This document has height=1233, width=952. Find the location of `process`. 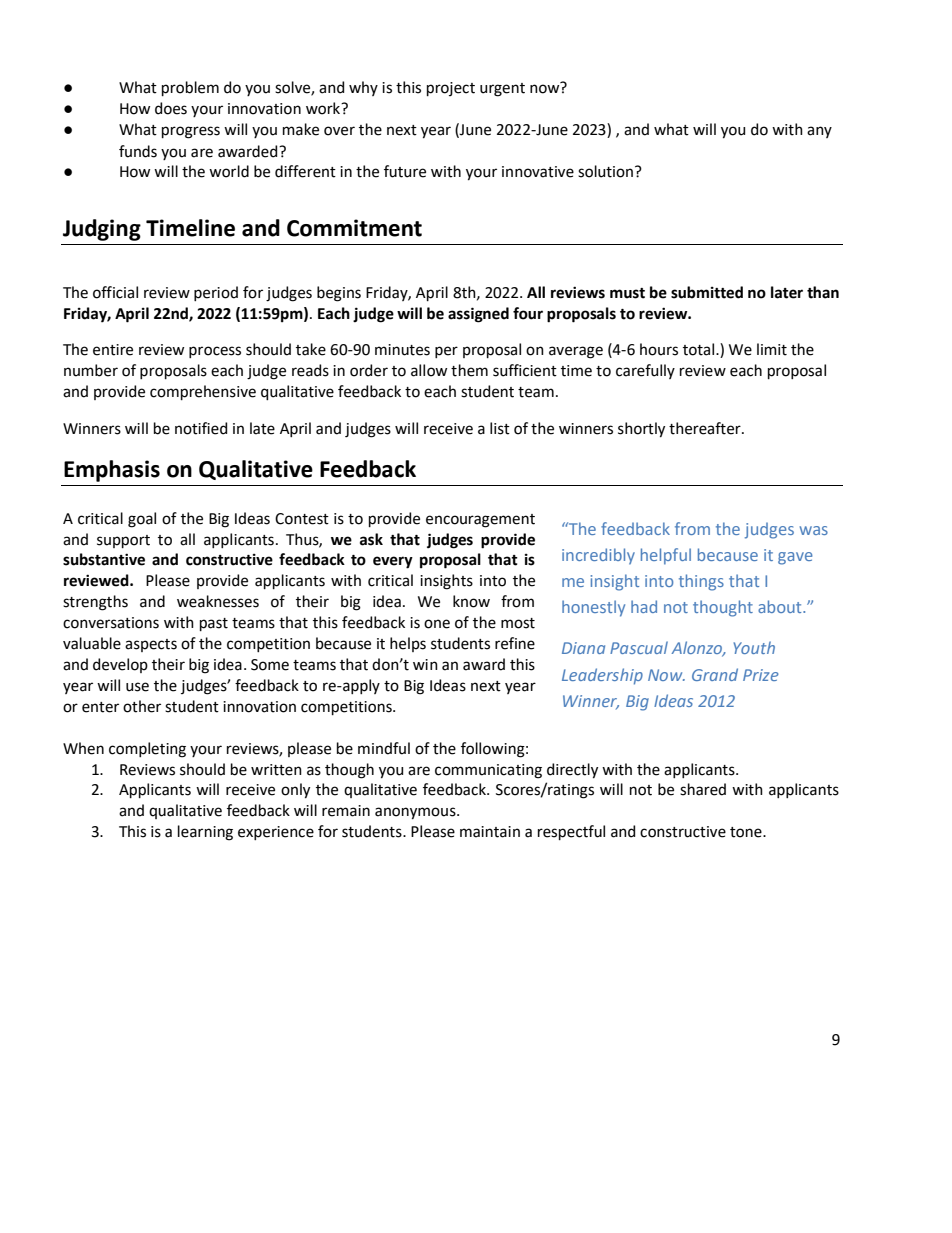

process is located at coordinates (215, 352).
